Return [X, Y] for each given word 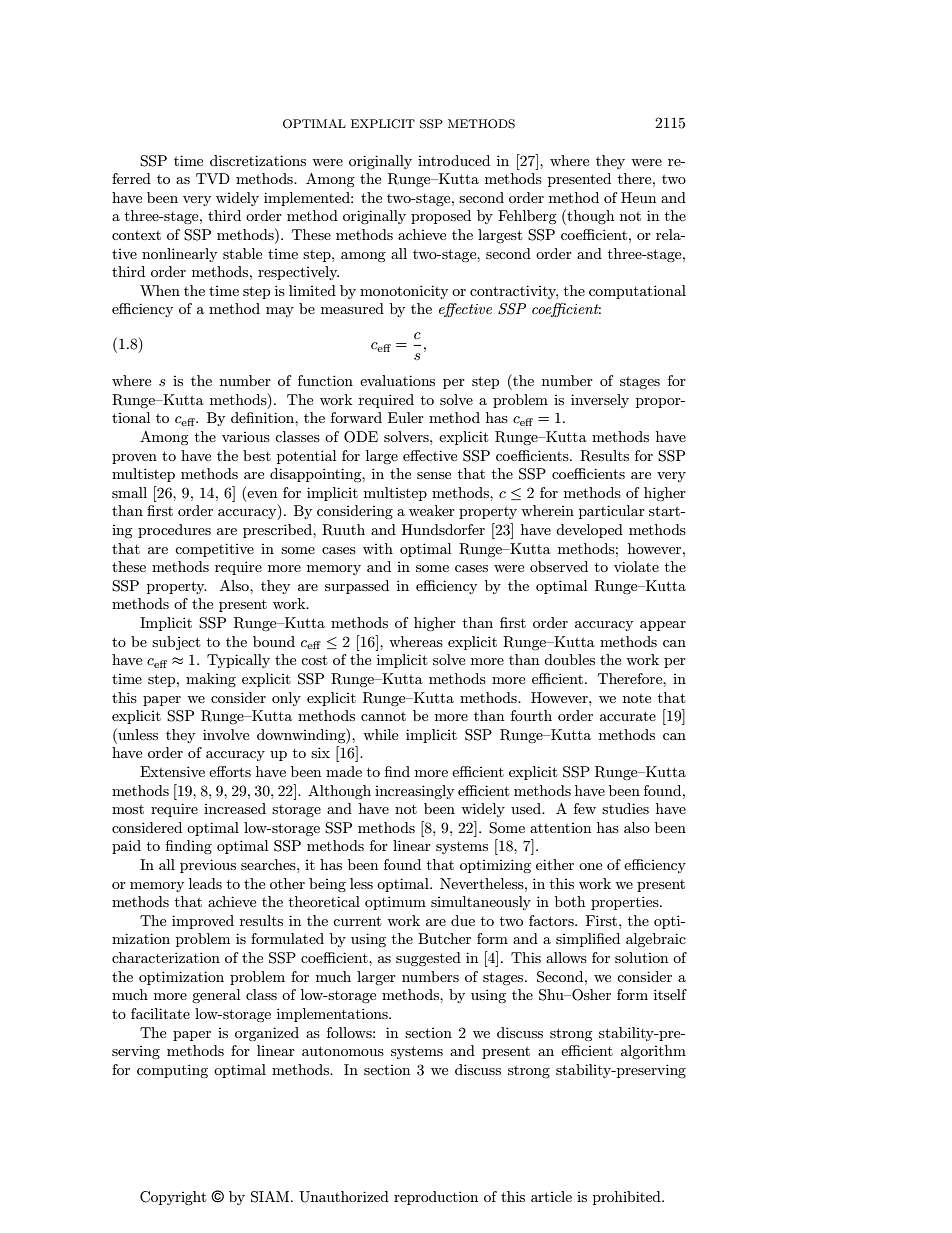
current [357, 921]
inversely [600, 401]
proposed [441, 217]
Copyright [173, 1198]
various [246, 437]
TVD [213, 178]
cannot [383, 716]
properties [626, 903]
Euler [406, 417]
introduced [454, 160]
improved [203, 922]
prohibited [628, 1198]
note [637, 698]
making [211, 680]
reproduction [436, 1198]
